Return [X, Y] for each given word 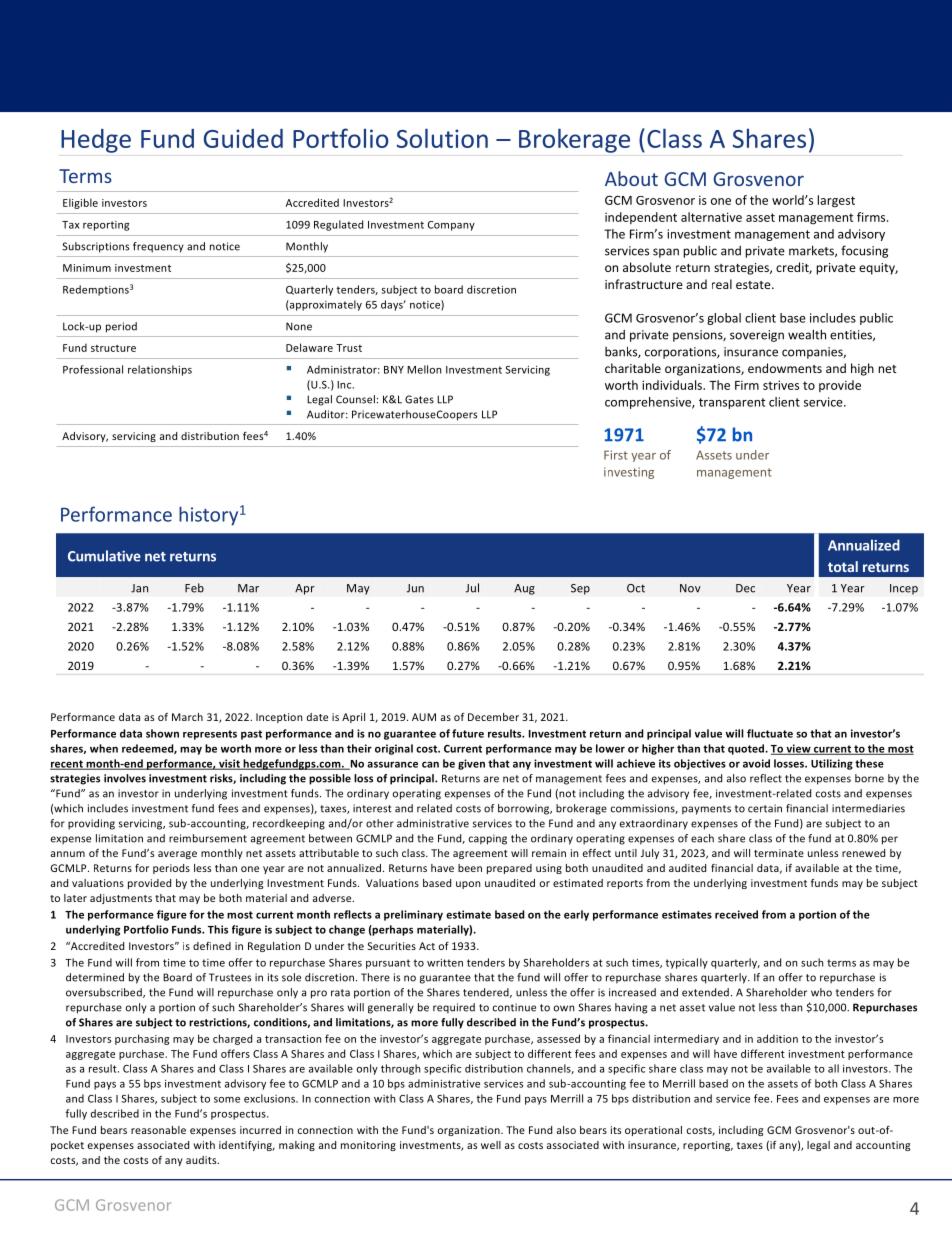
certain [765, 808]
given [471, 764]
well [491, 1145]
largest [836, 201]
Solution [442, 138]
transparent [732, 403]
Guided [243, 138]
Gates [419, 399]
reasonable [158, 1130]
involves [125, 778]
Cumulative [104, 556]
